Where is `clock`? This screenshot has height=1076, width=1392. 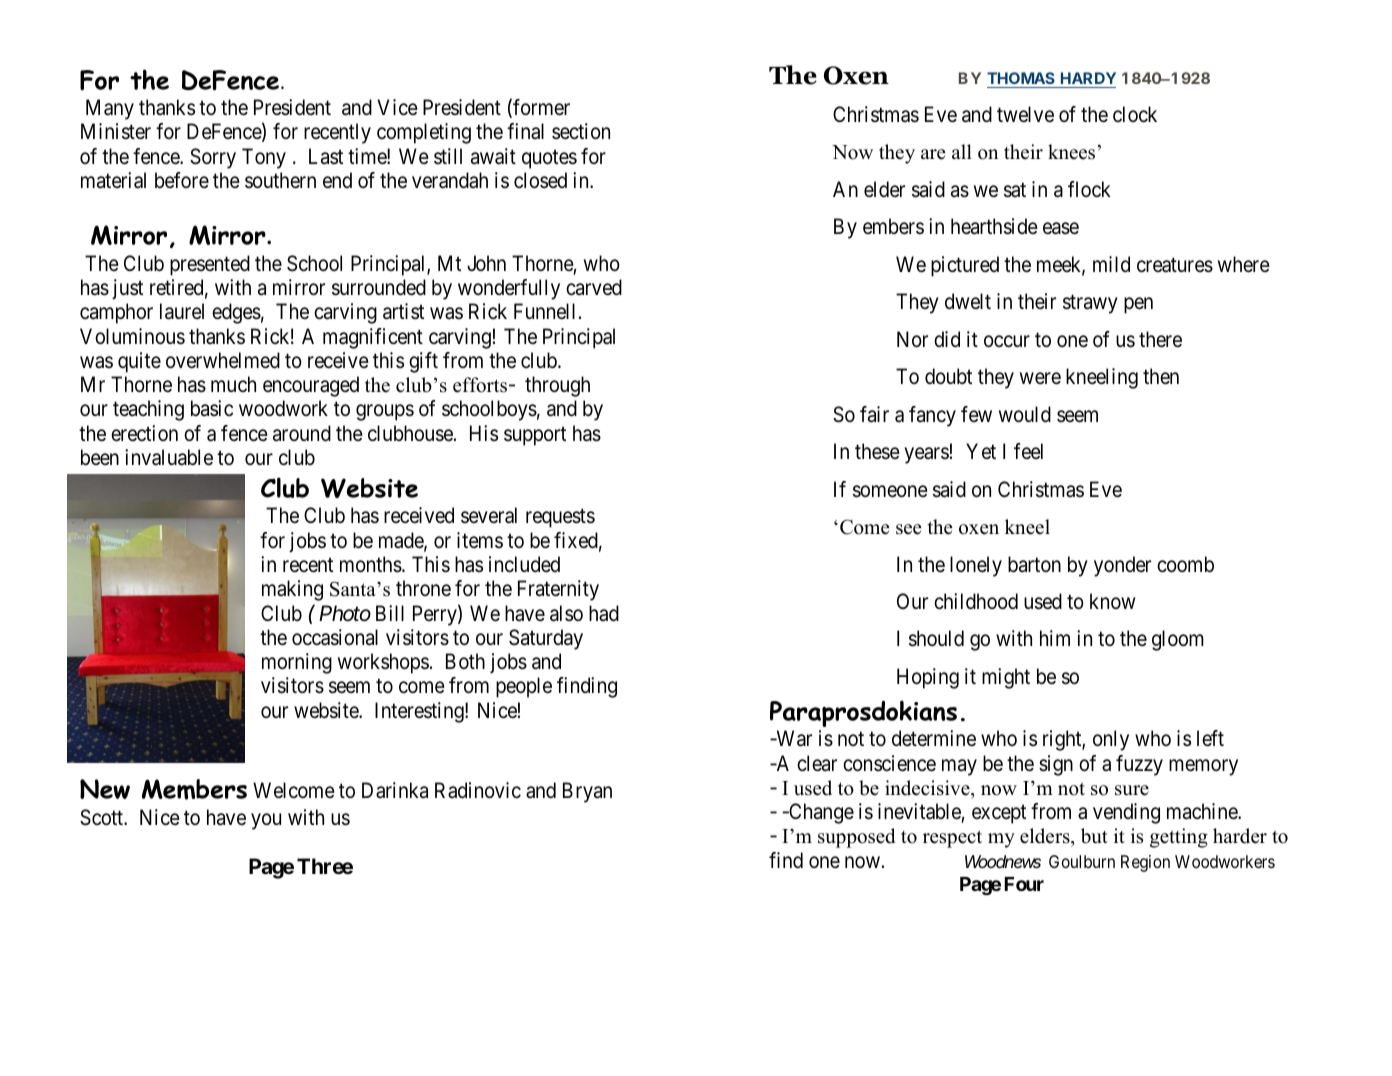
clock is located at coordinates (1135, 114).
